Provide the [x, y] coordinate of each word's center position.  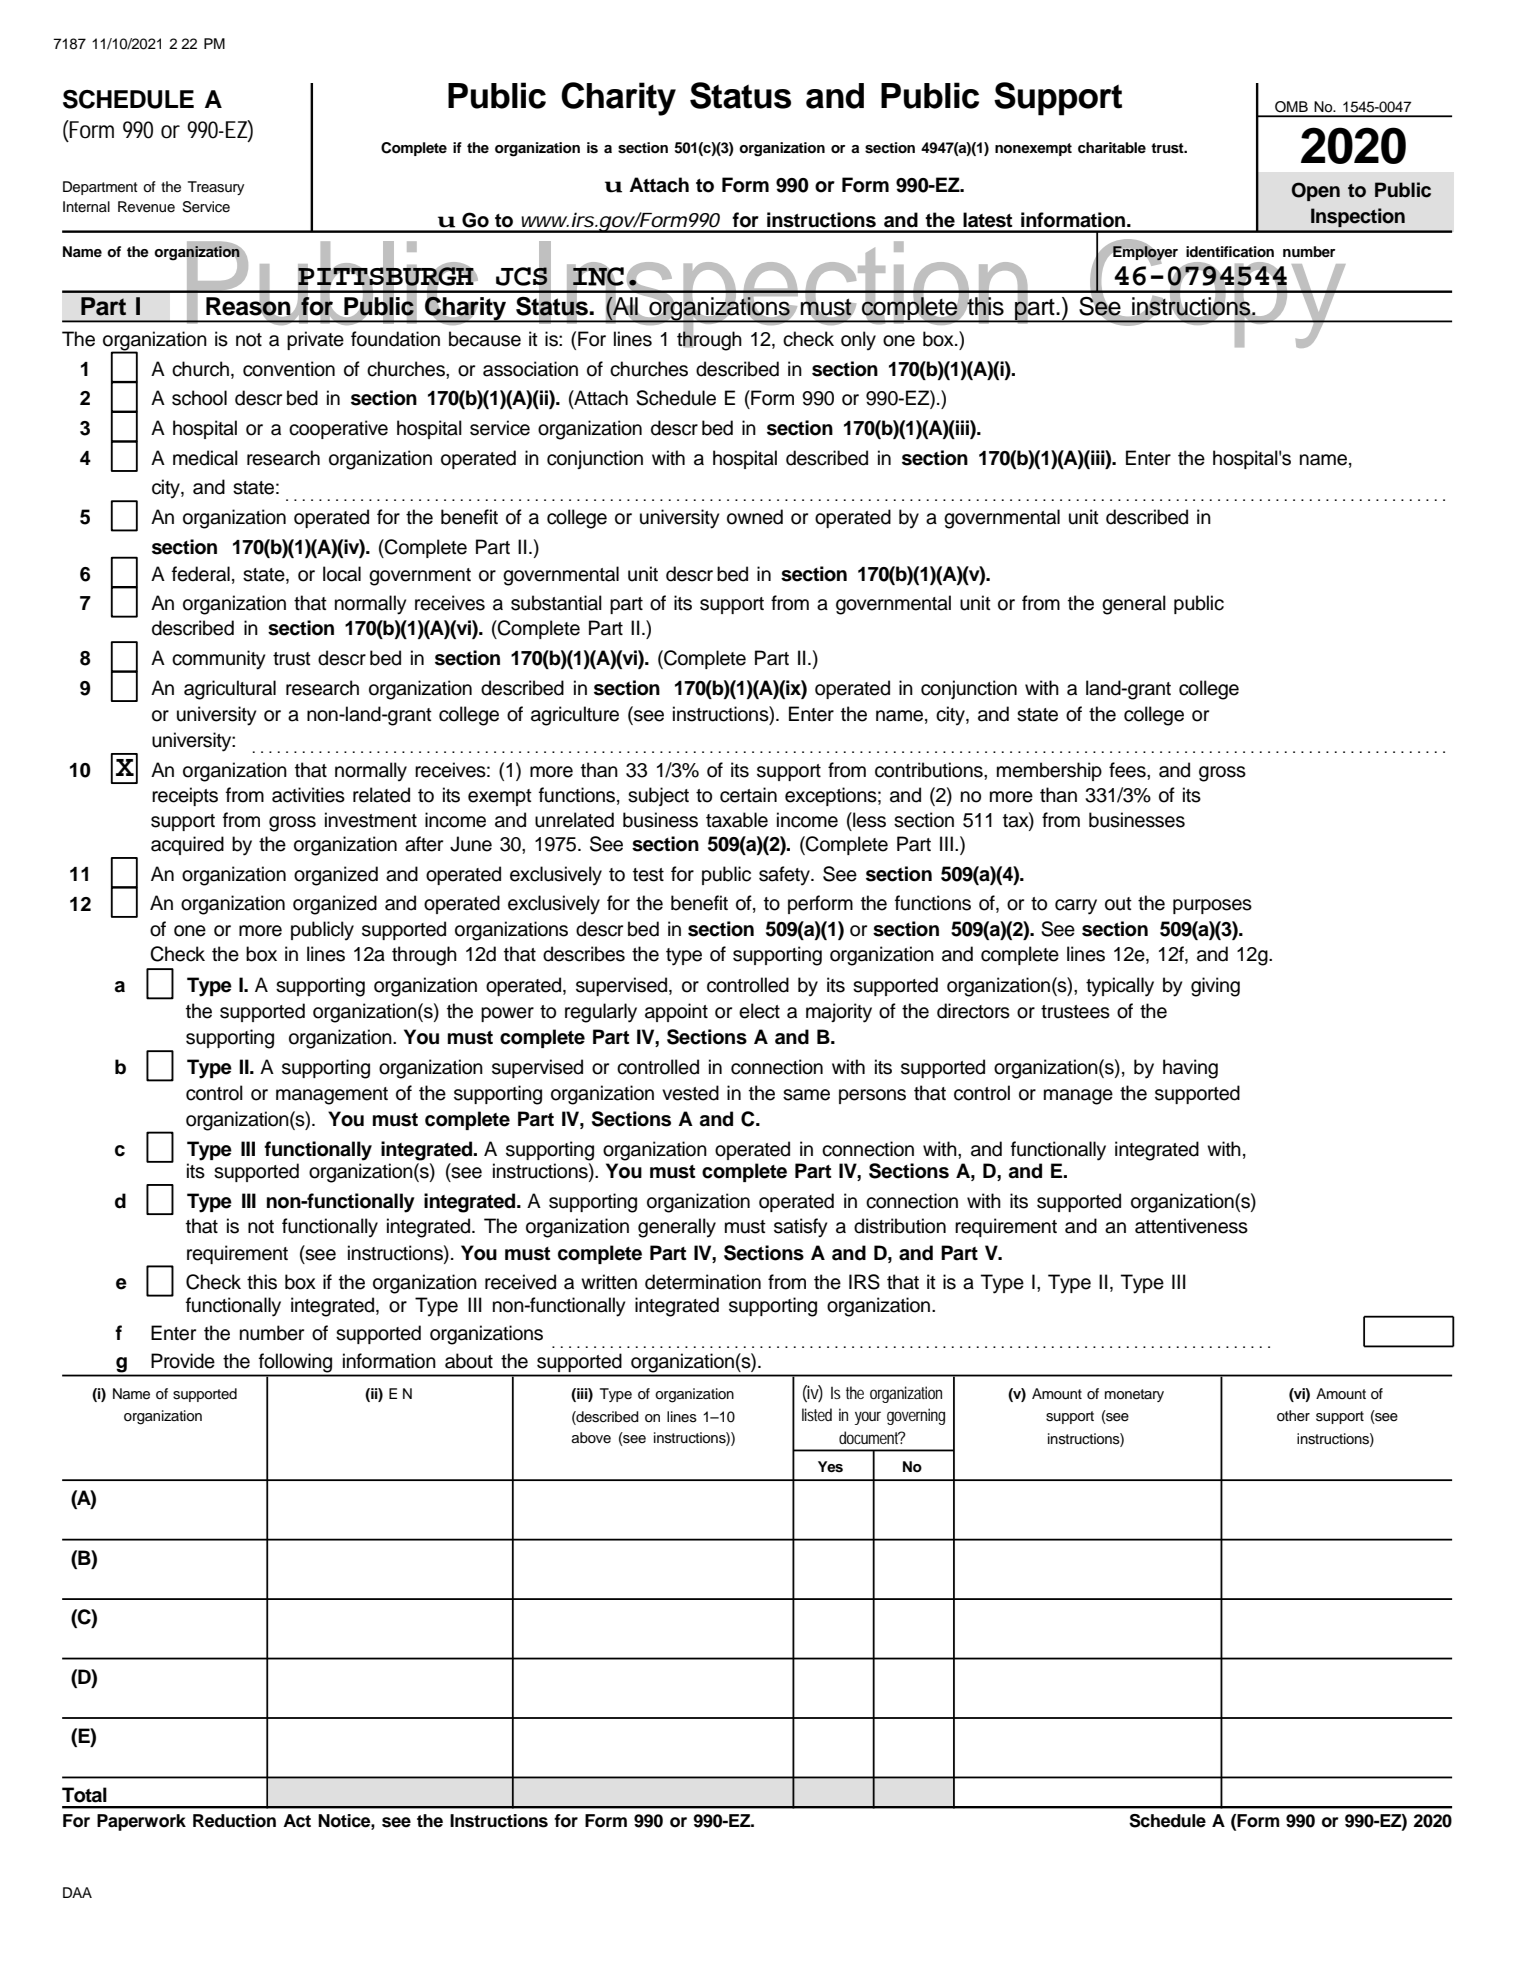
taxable [737, 820]
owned [755, 517]
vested [690, 1093]
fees [1128, 770]
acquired [187, 845]
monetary [1134, 1395]
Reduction [234, 1821]
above [591, 1437]
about [469, 1361]
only [858, 341]
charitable [1112, 147]
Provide [183, 1361]
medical [205, 458]
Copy [1218, 292]
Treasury [216, 188]
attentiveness [1191, 1226]
